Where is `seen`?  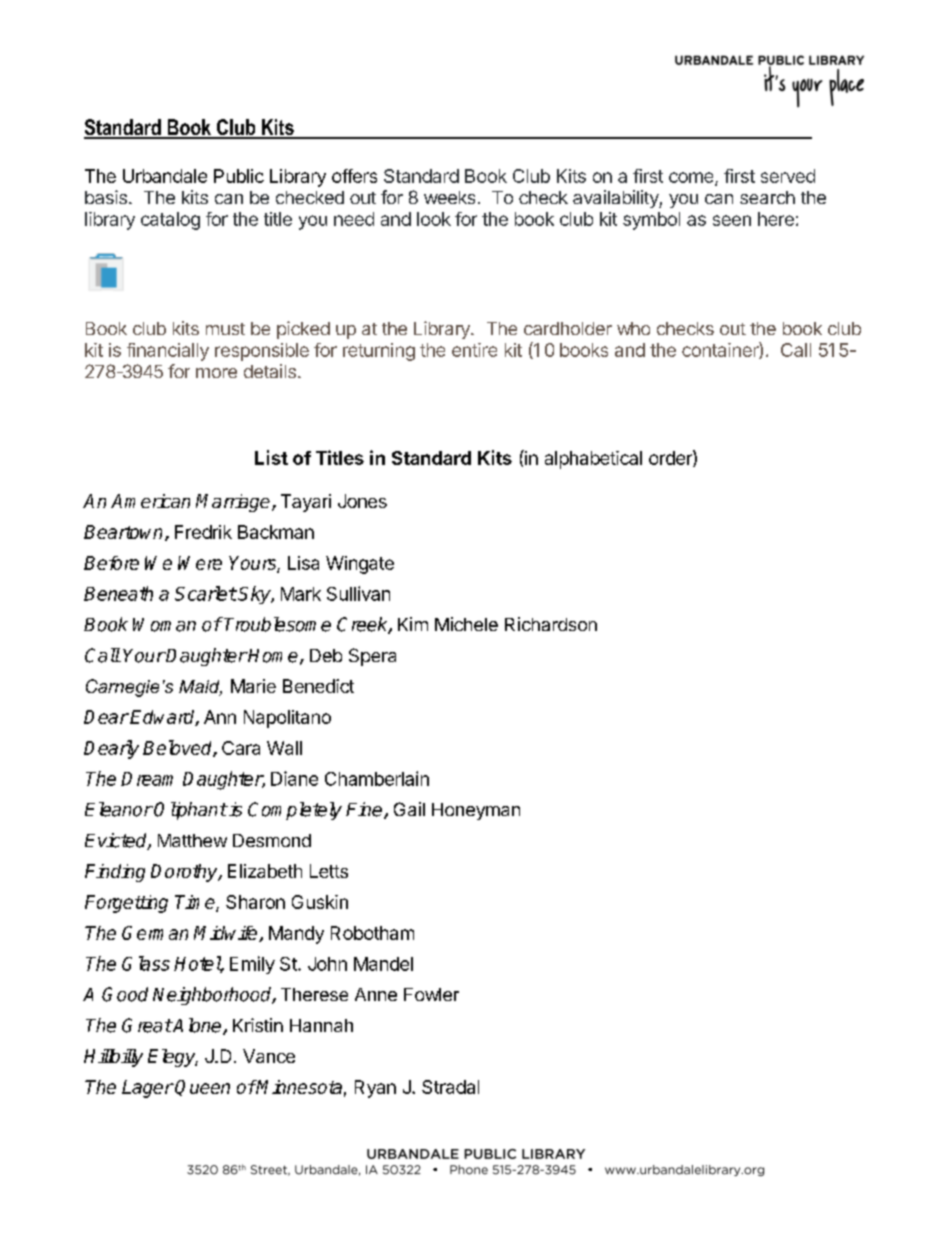 seen is located at coordinates (732, 220).
